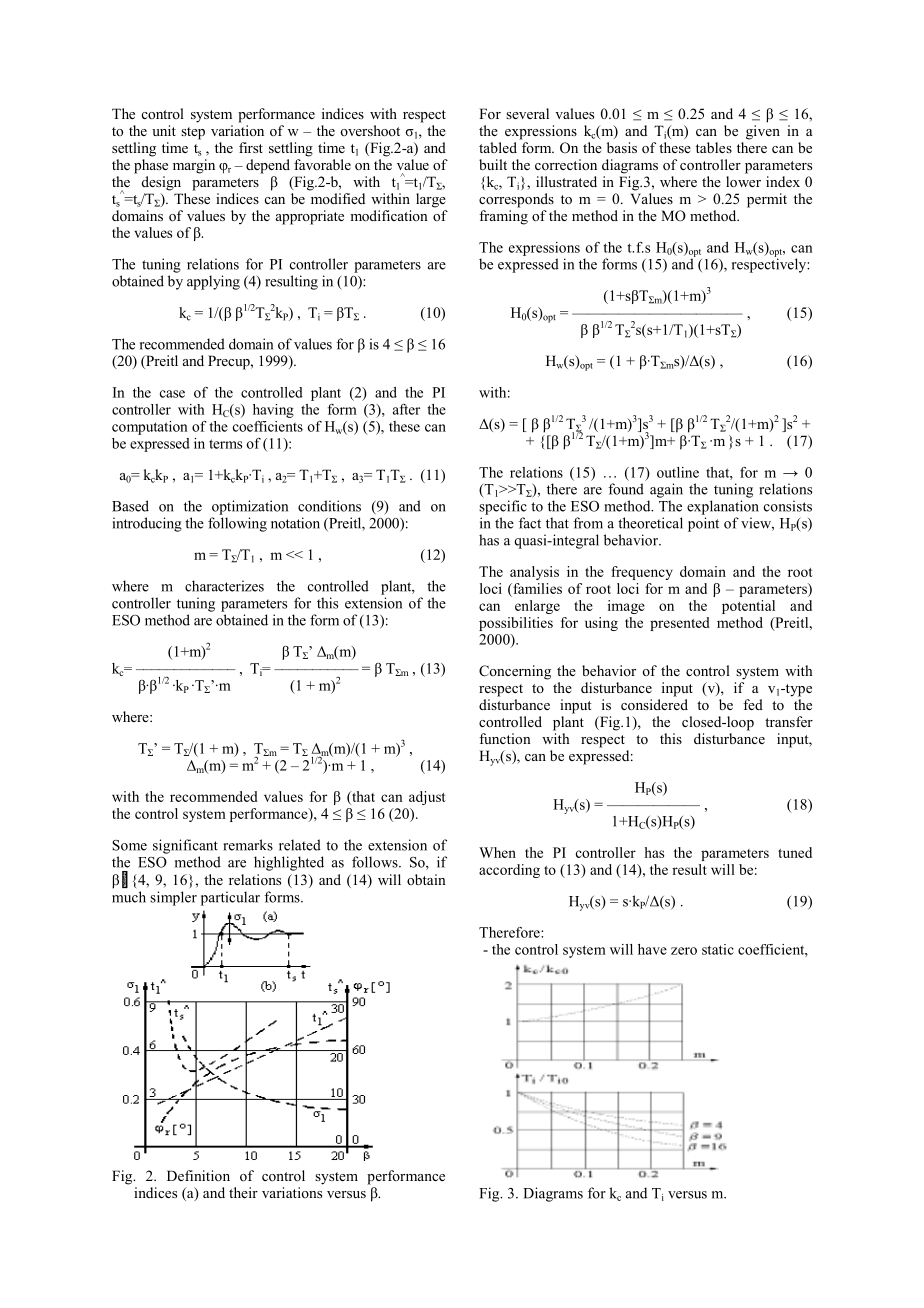 The image size is (924, 1308). Describe the element at coordinates (498, 147) in the page. I see `tabled` at that location.
